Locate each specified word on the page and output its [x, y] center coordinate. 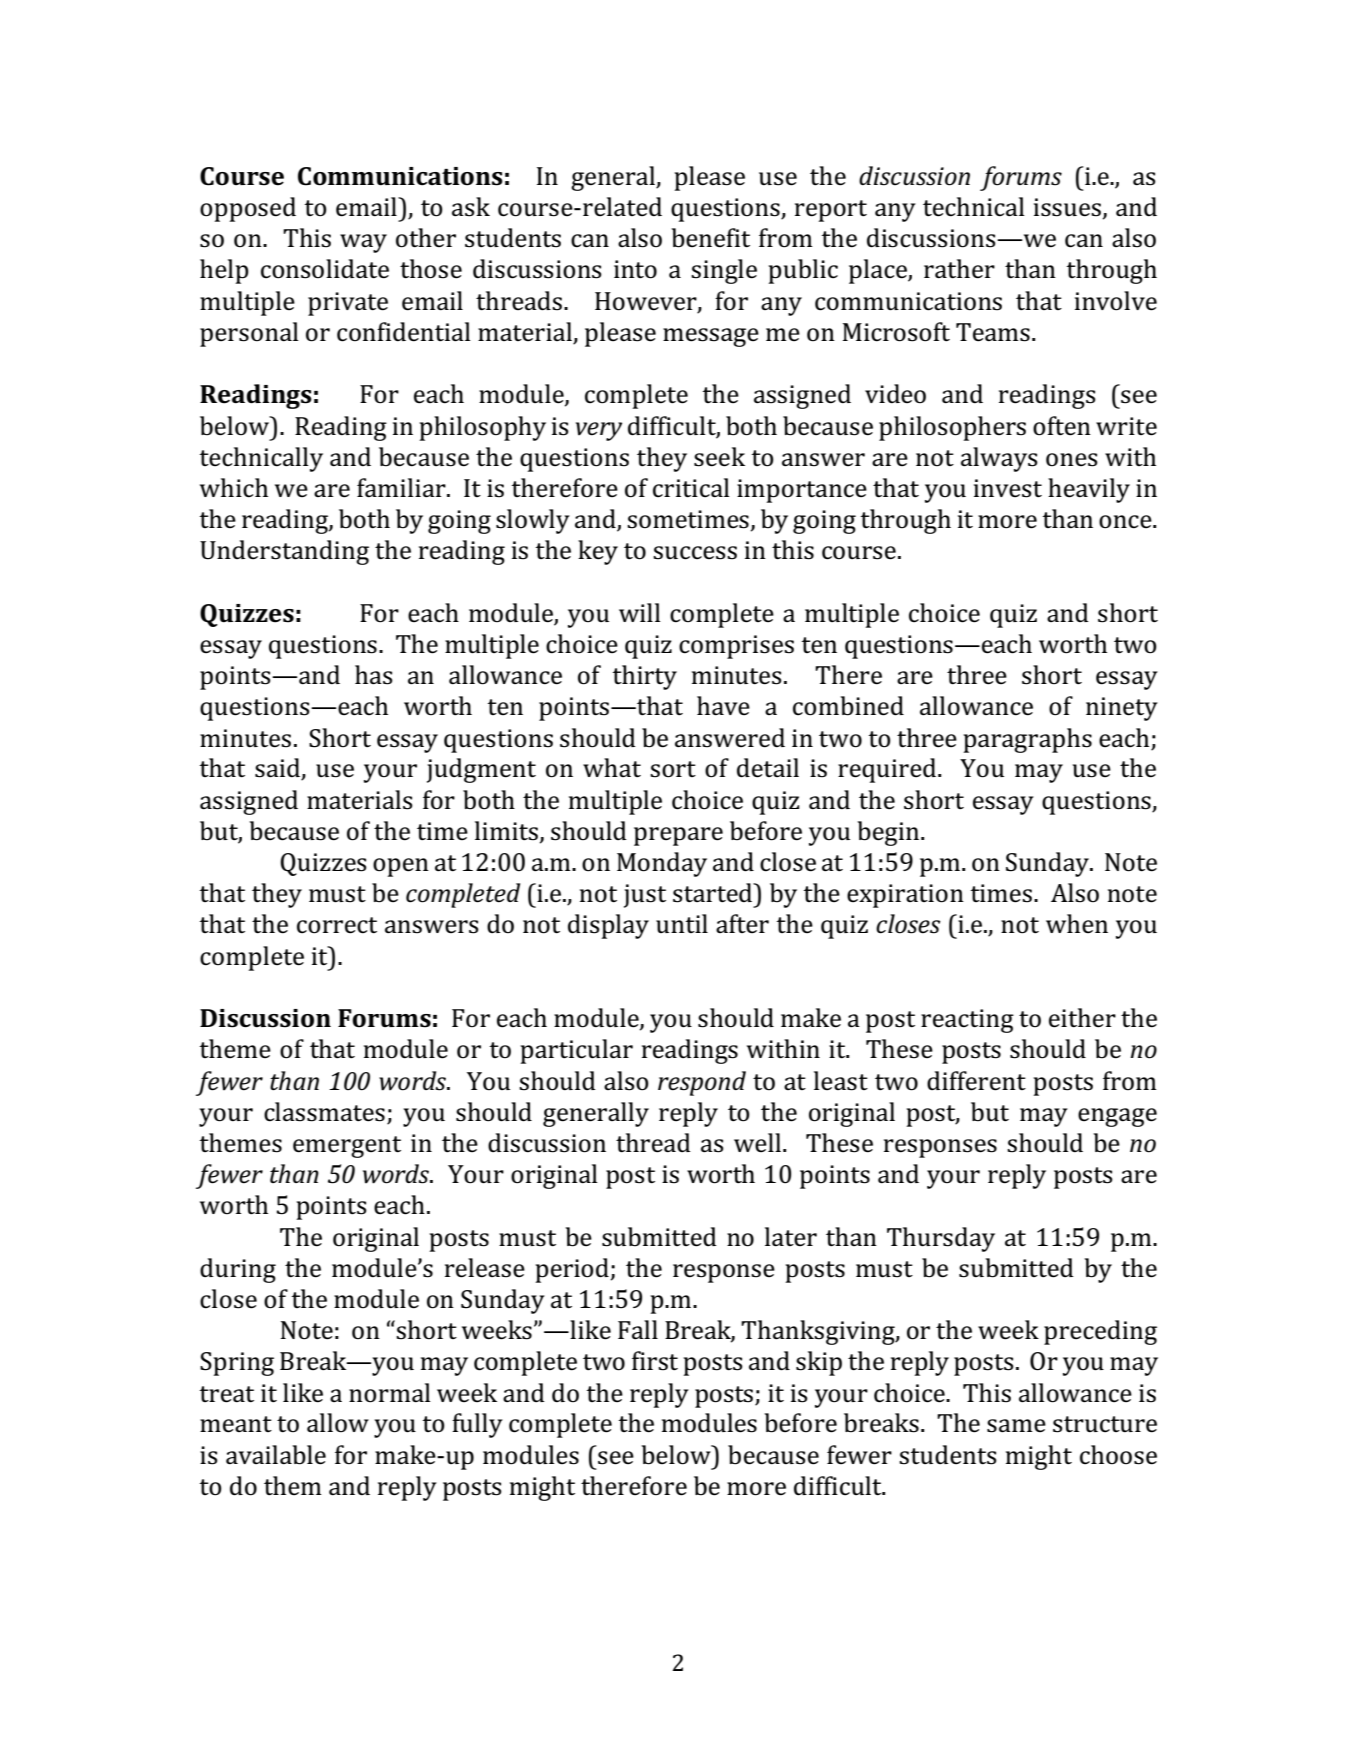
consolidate [325, 269]
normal [390, 1393]
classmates [324, 1112]
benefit [710, 238]
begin [889, 833]
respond [702, 1083]
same [1016, 1426]
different [976, 1081]
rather [959, 269]
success [695, 553]
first [655, 1361]
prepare [678, 836]
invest [1008, 488]
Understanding [284, 552]
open [401, 867]
